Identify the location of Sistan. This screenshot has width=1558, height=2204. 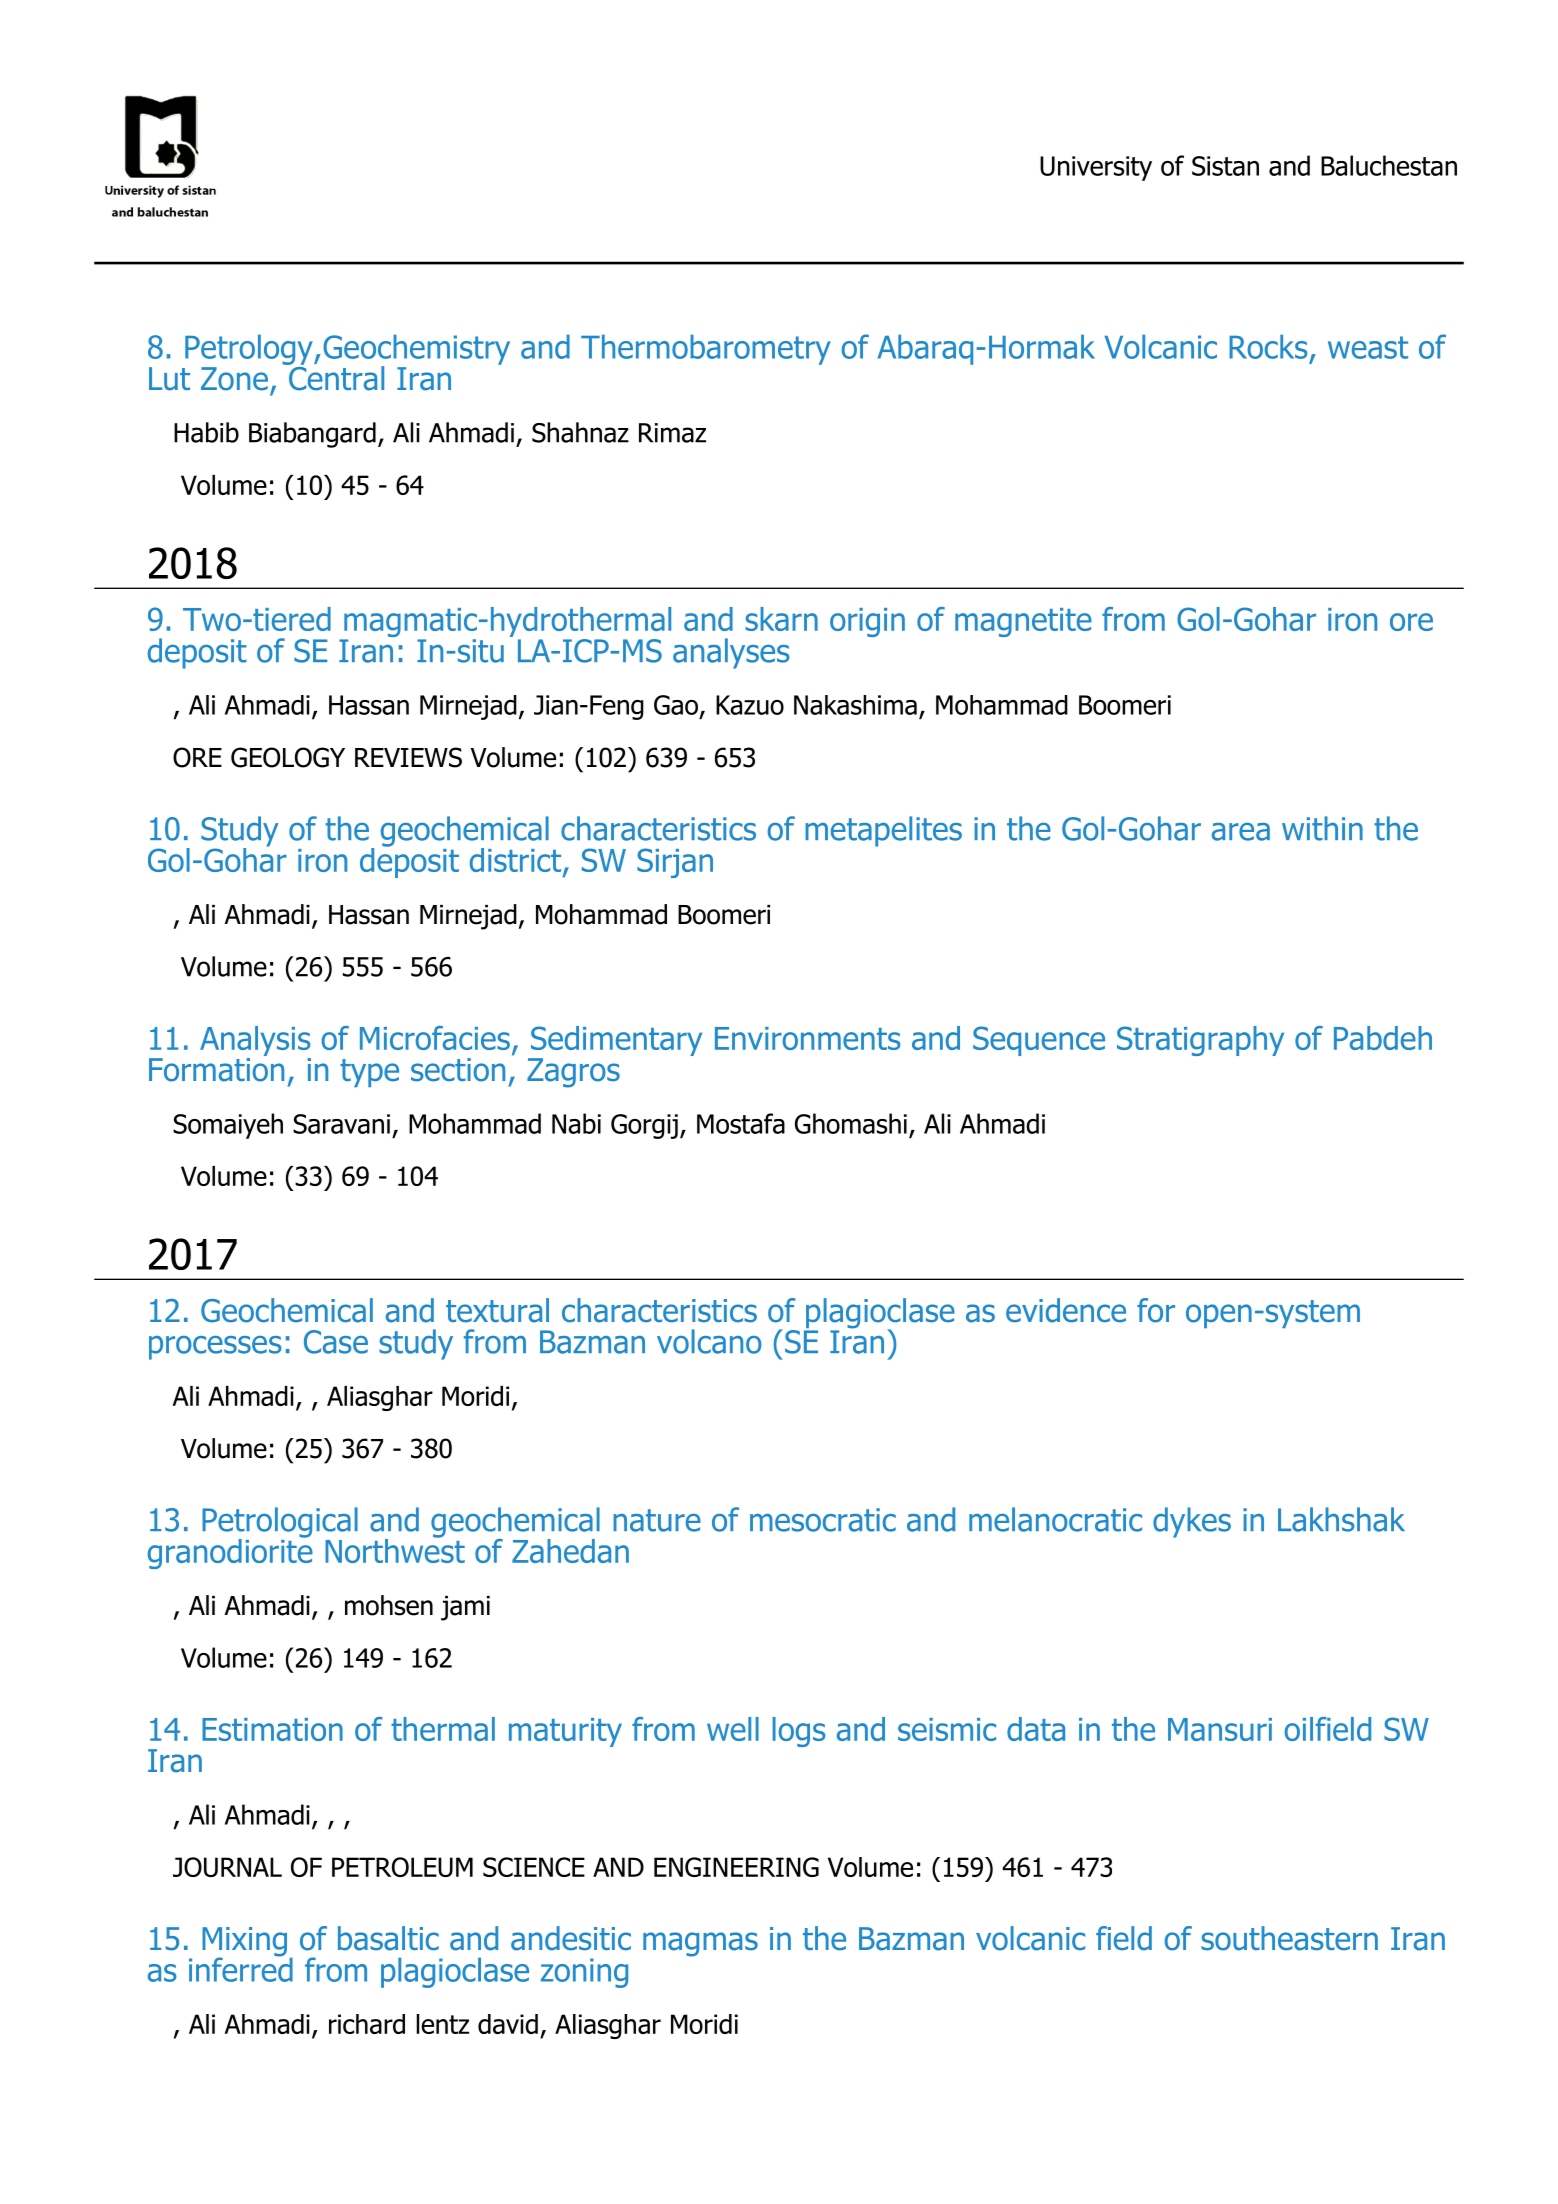
(1225, 166).
